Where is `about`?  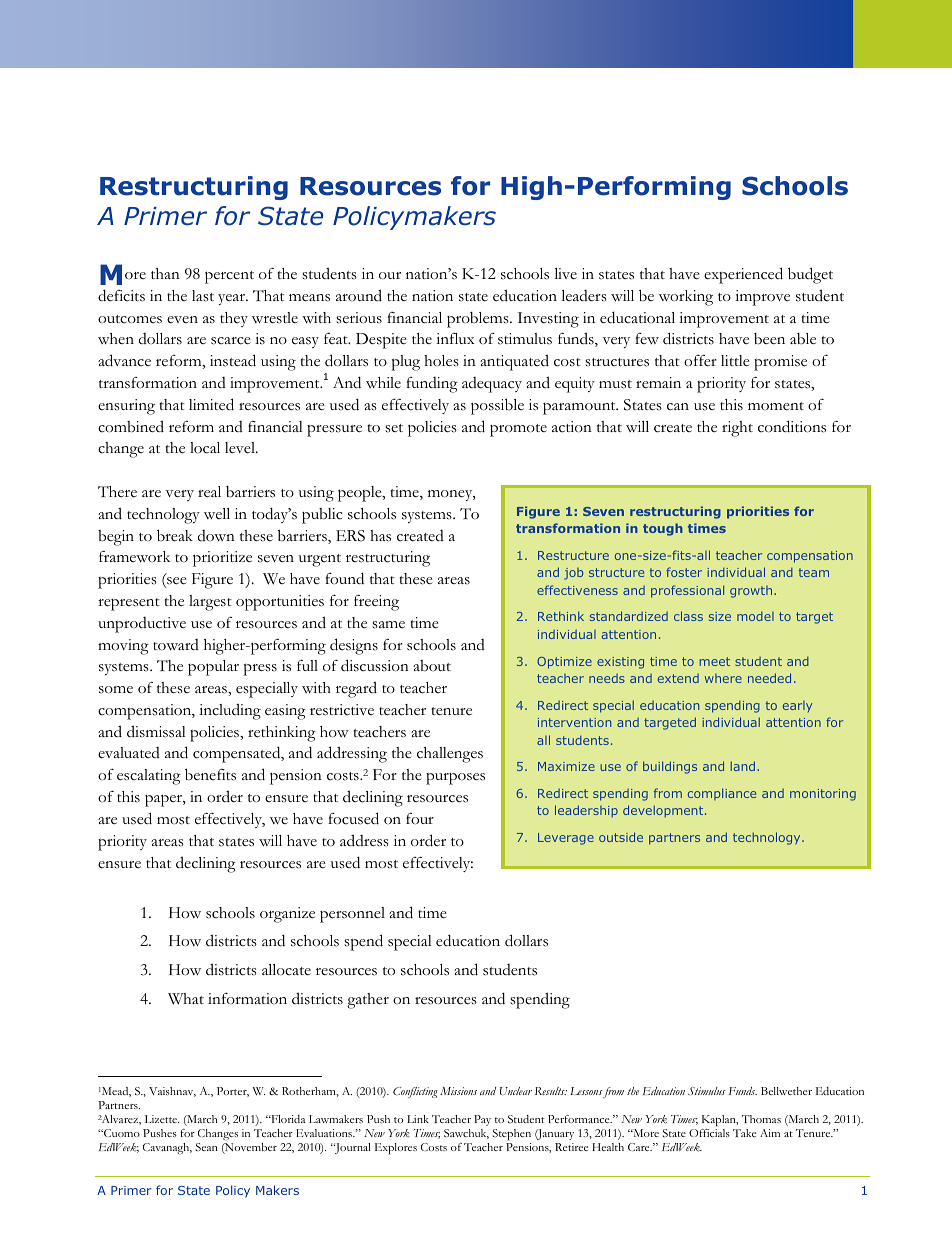
about is located at coordinates (432, 666).
